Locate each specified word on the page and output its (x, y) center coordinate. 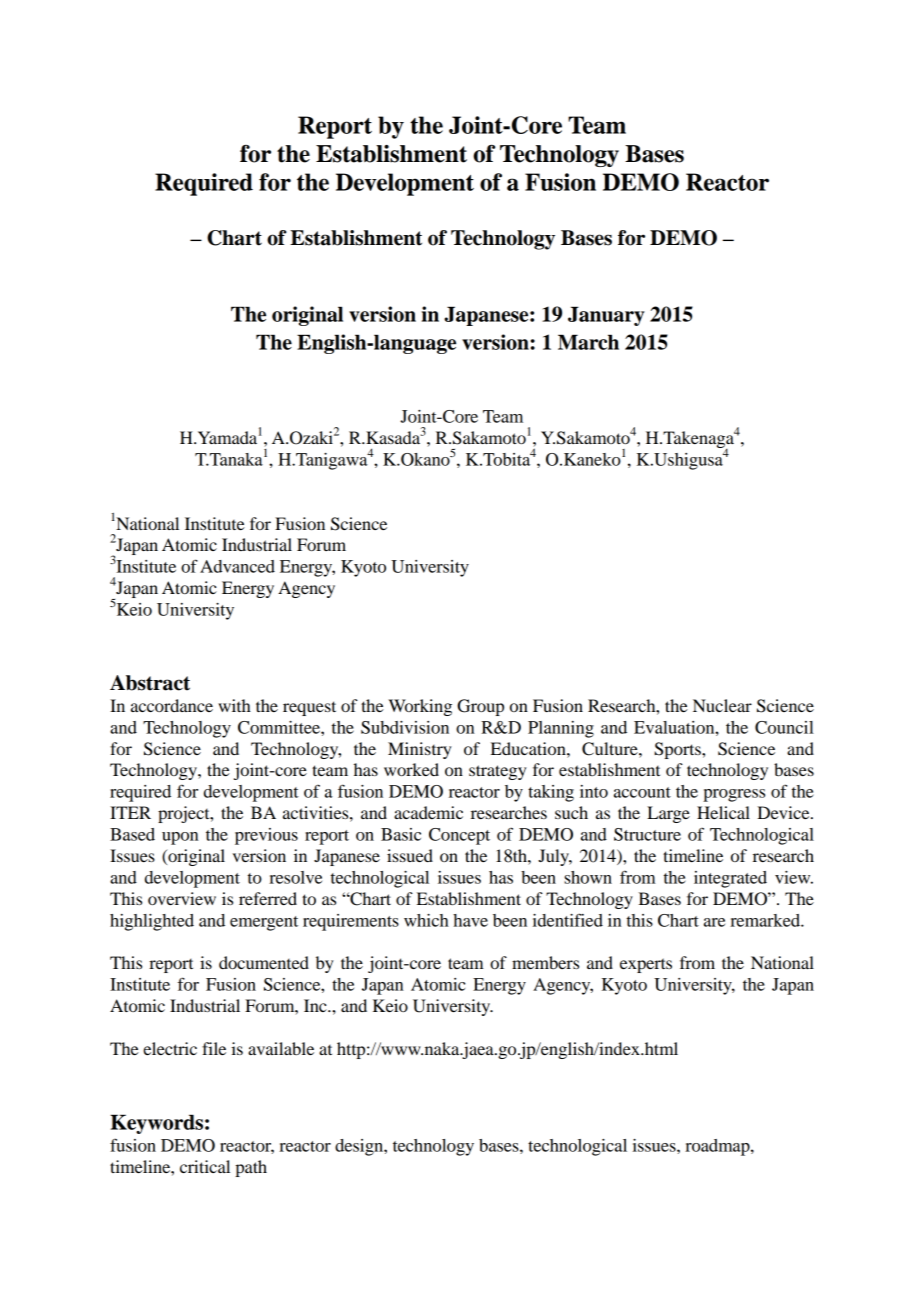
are (714, 922)
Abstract (150, 683)
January (606, 316)
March (588, 342)
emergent (264, 923)
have (470, 920)
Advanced (237, 566)
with (234, 705)
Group (480, 707)
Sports (678, 750)
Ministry (420, 750)
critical (205, 1166)
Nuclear (722, 705)
